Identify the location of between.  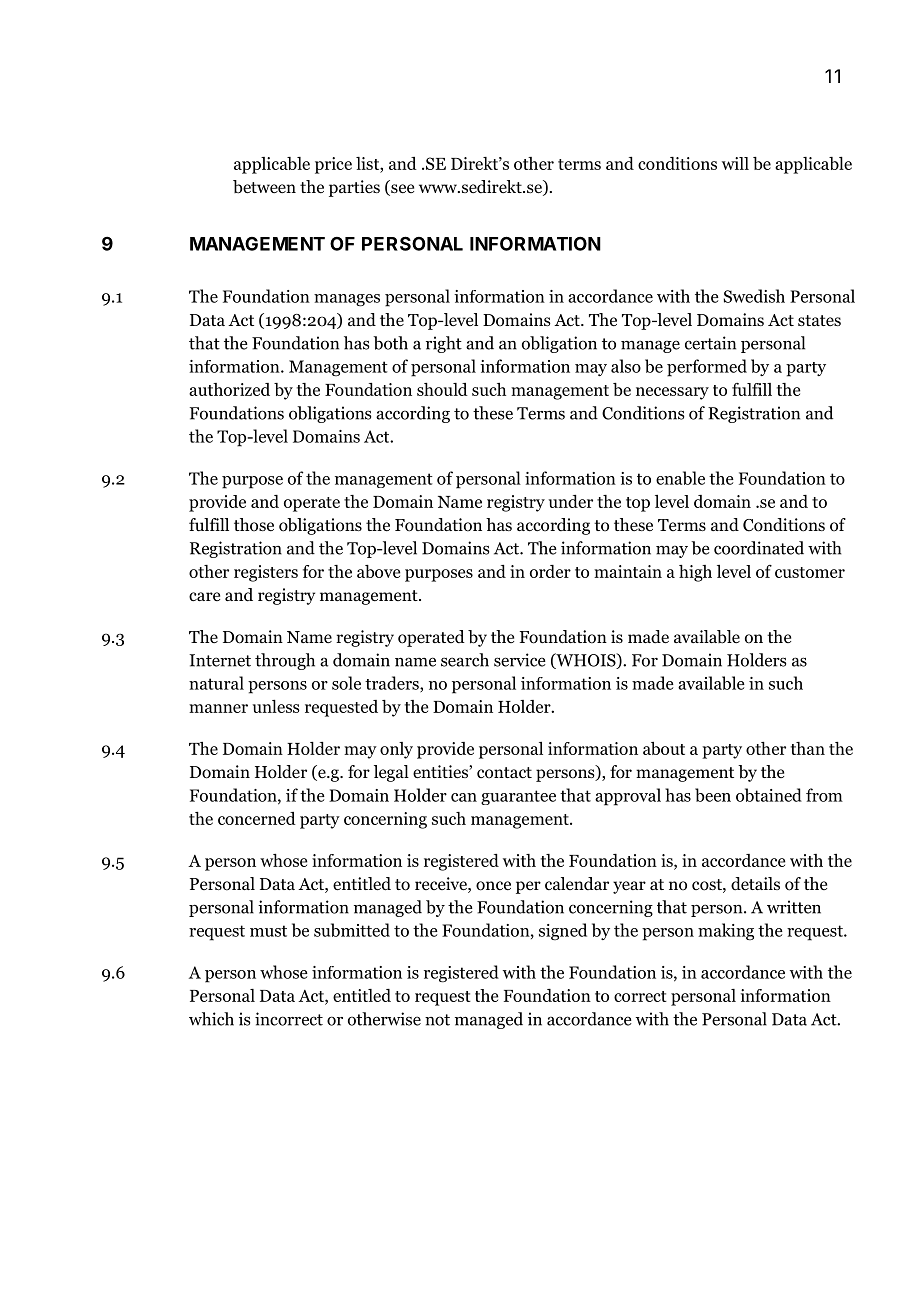
(264, 187).
